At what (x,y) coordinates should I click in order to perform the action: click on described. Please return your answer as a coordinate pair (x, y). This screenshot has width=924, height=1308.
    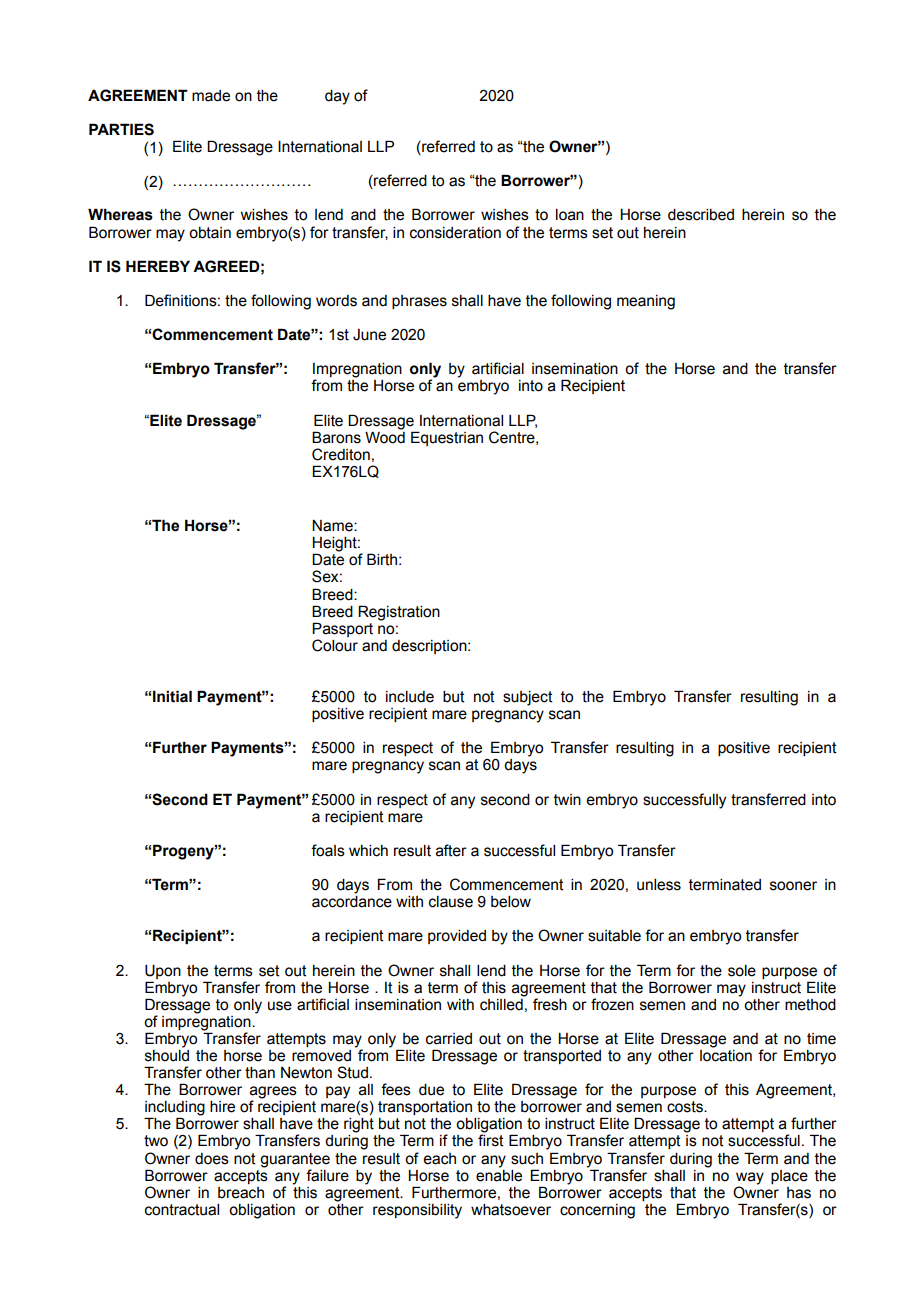
    Looking at the image, I should click on (701, 215).
